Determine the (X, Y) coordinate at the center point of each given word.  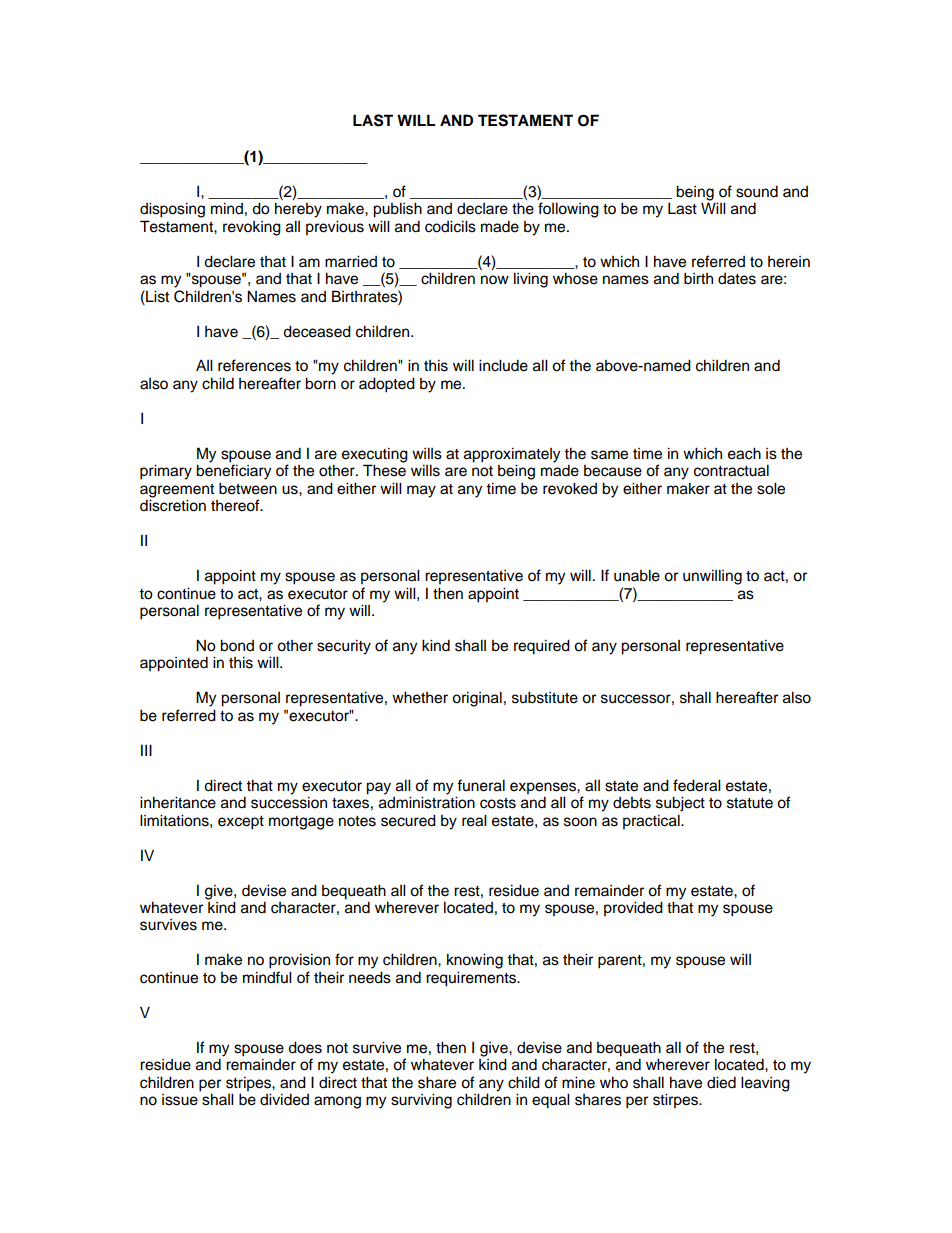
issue (180, 1100)
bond (237, 645)
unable (637, 575)
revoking (252, 228)
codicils (450, 226)
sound (757, 191)
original (477, 699)
